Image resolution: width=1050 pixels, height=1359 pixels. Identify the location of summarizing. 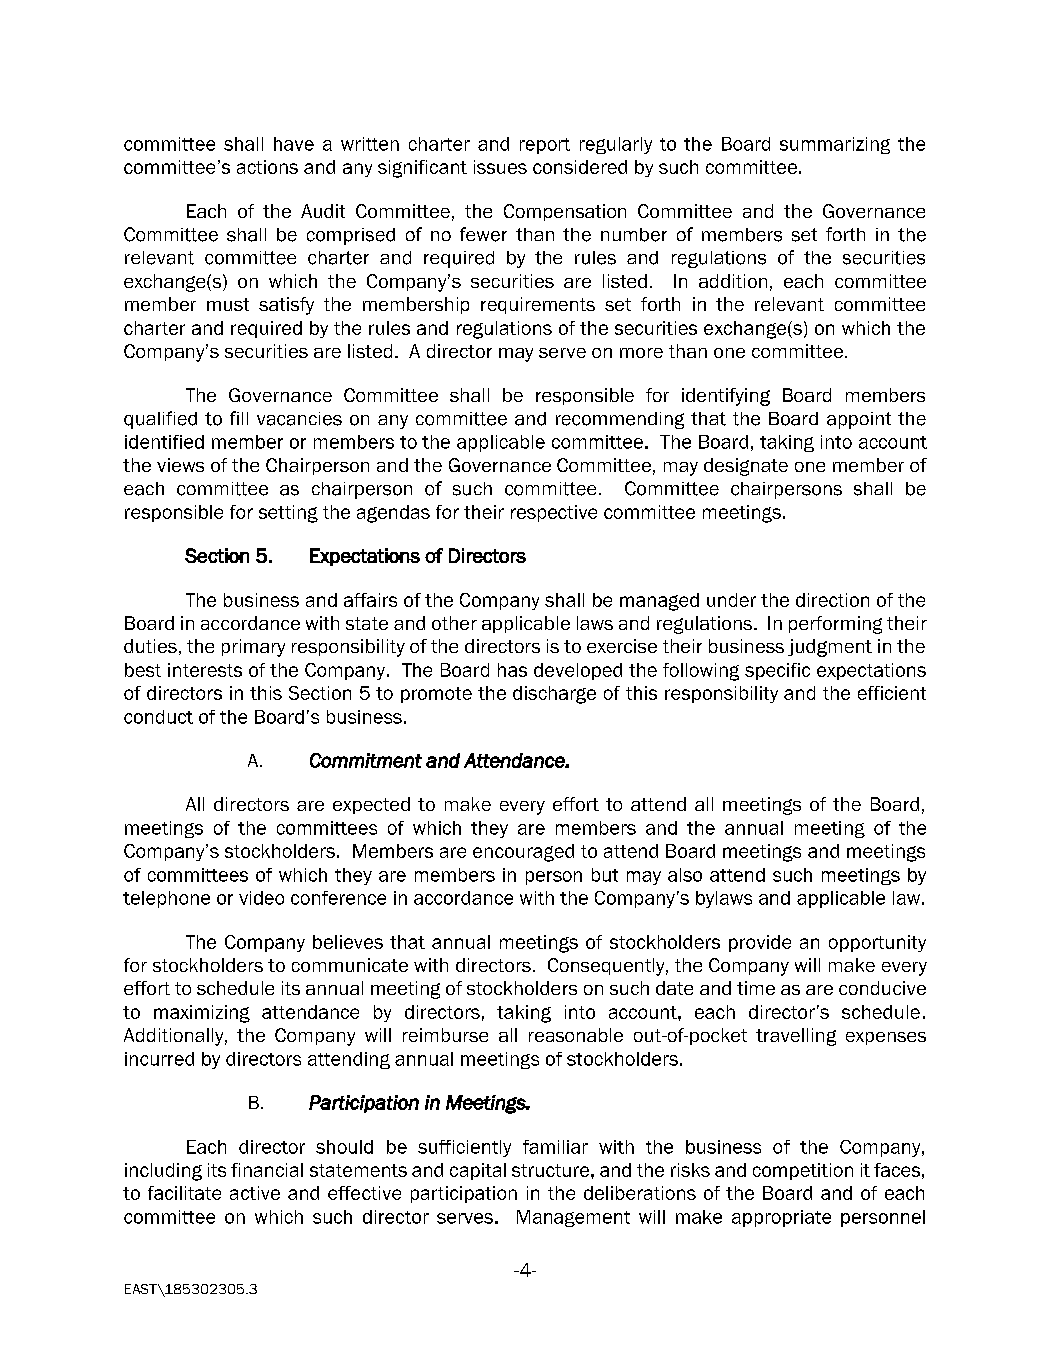
(835, 145).
